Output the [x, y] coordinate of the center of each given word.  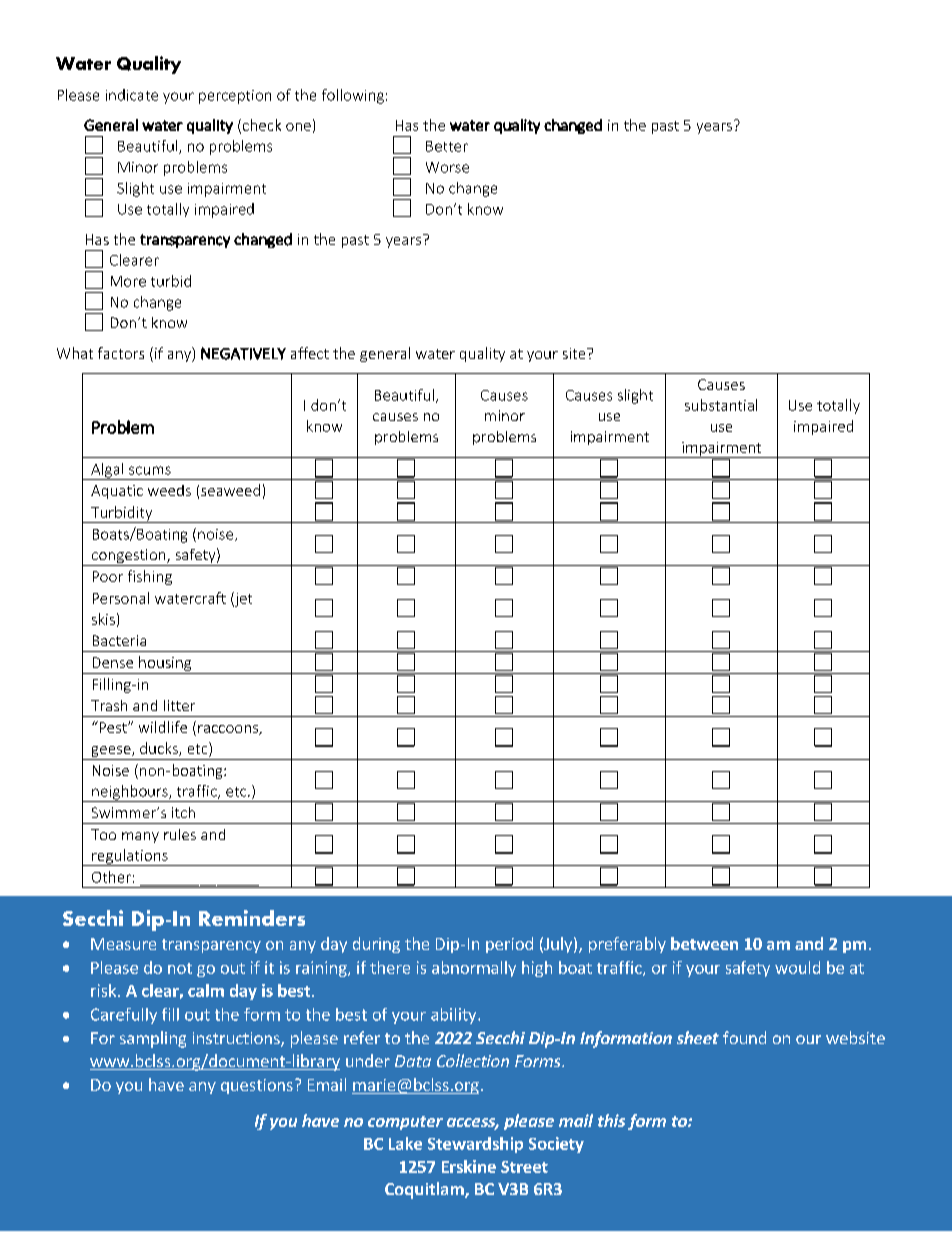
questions [257, 1086]
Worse [447, 167]
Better [447, 146]
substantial [721, 405]
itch [183, 812]
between [704, 943]
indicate [132, 95]
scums [150, 470]
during [376, 945]
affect [310, 353]
